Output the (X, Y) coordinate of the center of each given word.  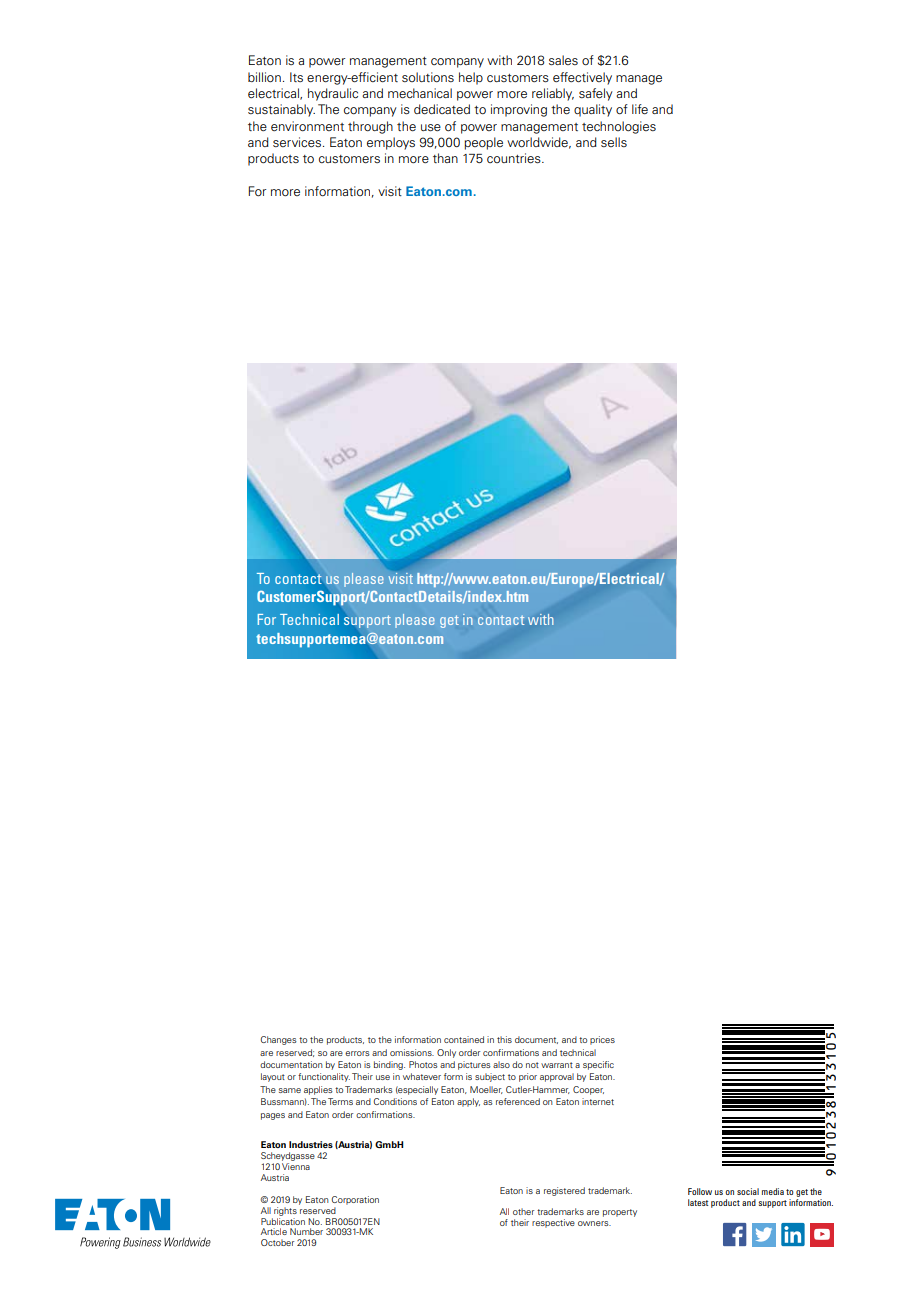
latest (698, 1202)
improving (519, 110)
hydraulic (333, 94)
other (523, 1211)
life (640, 109)
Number (306, 1231)
